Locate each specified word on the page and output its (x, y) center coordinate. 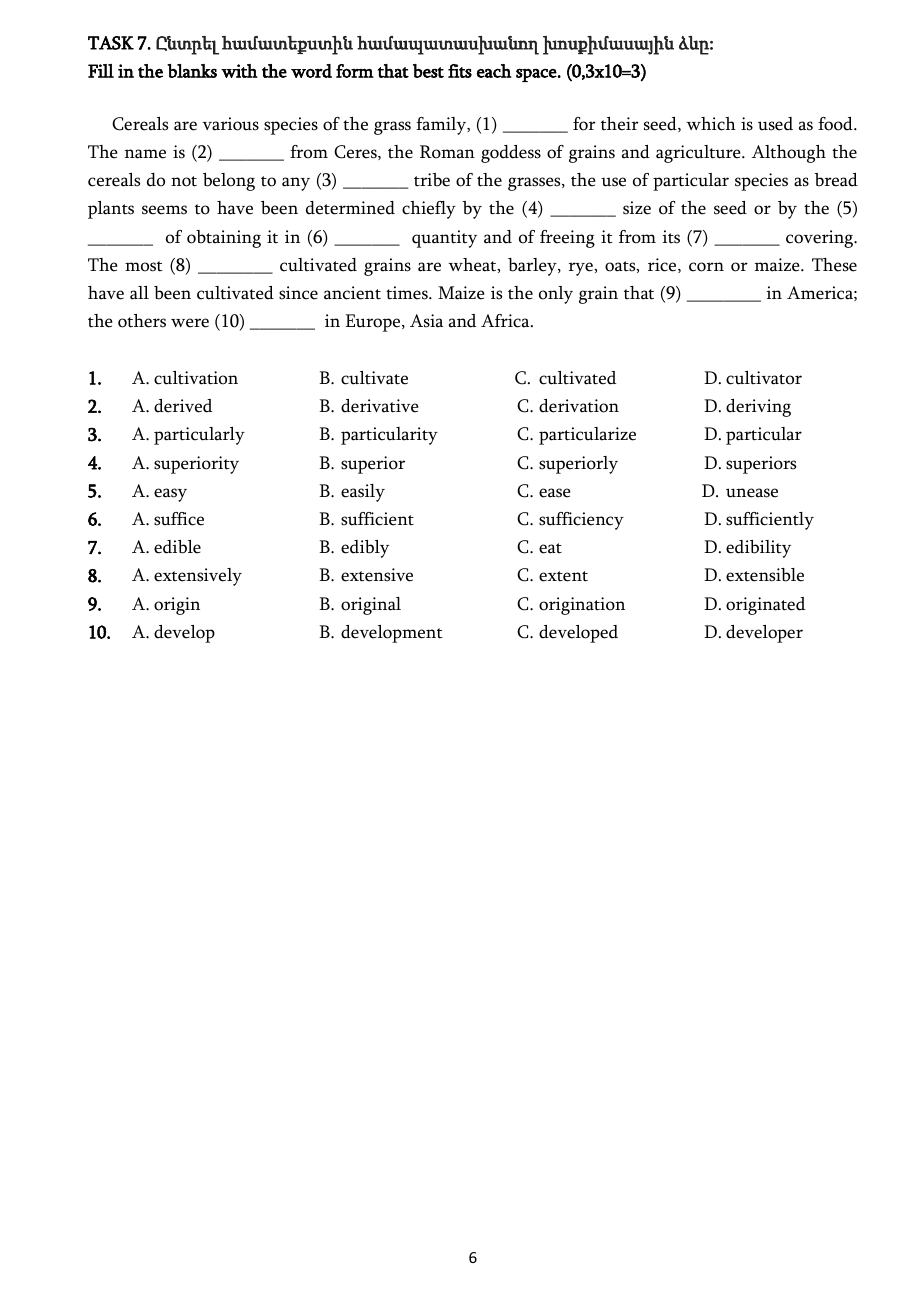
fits (460, 71)
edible (177, 547)
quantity (444, 239)
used (775, 124)
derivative (379, 406)
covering (821, 239)
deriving (758, 408)
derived (183, 406)
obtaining (224, 239)
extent (563, 576)
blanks (192, 71)
